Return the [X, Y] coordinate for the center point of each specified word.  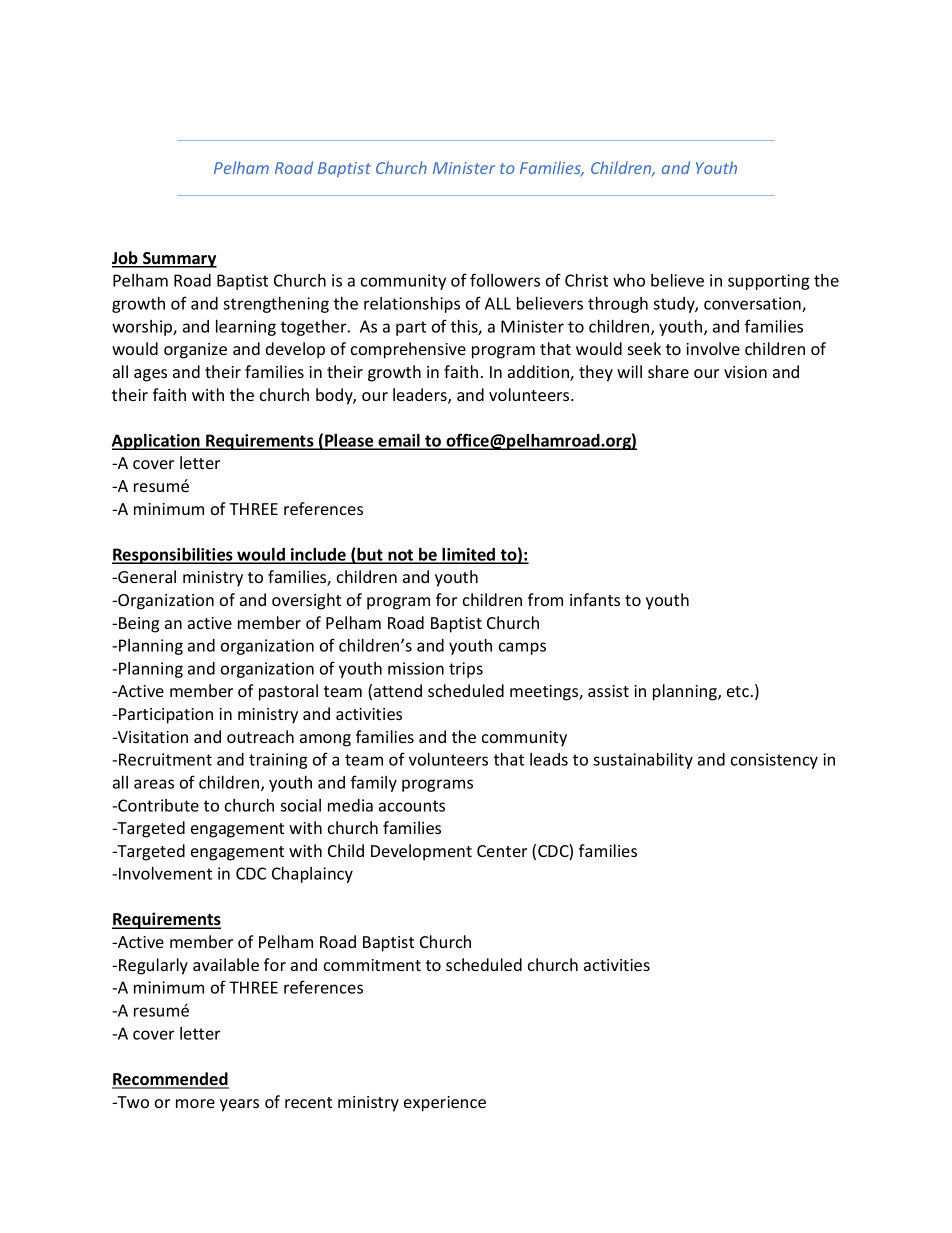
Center [502, 851]
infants [595, 599]
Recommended [170, 1080]
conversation [753, 304]
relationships [412, 305]
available [226, 964]
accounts [412, 806]
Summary [179, 260]
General [146, 576]
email [399, 441]
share [668, 371]
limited [469, 555]
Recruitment [165, 759]
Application [157, 442]
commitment [372, 965]
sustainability [643, 761]
